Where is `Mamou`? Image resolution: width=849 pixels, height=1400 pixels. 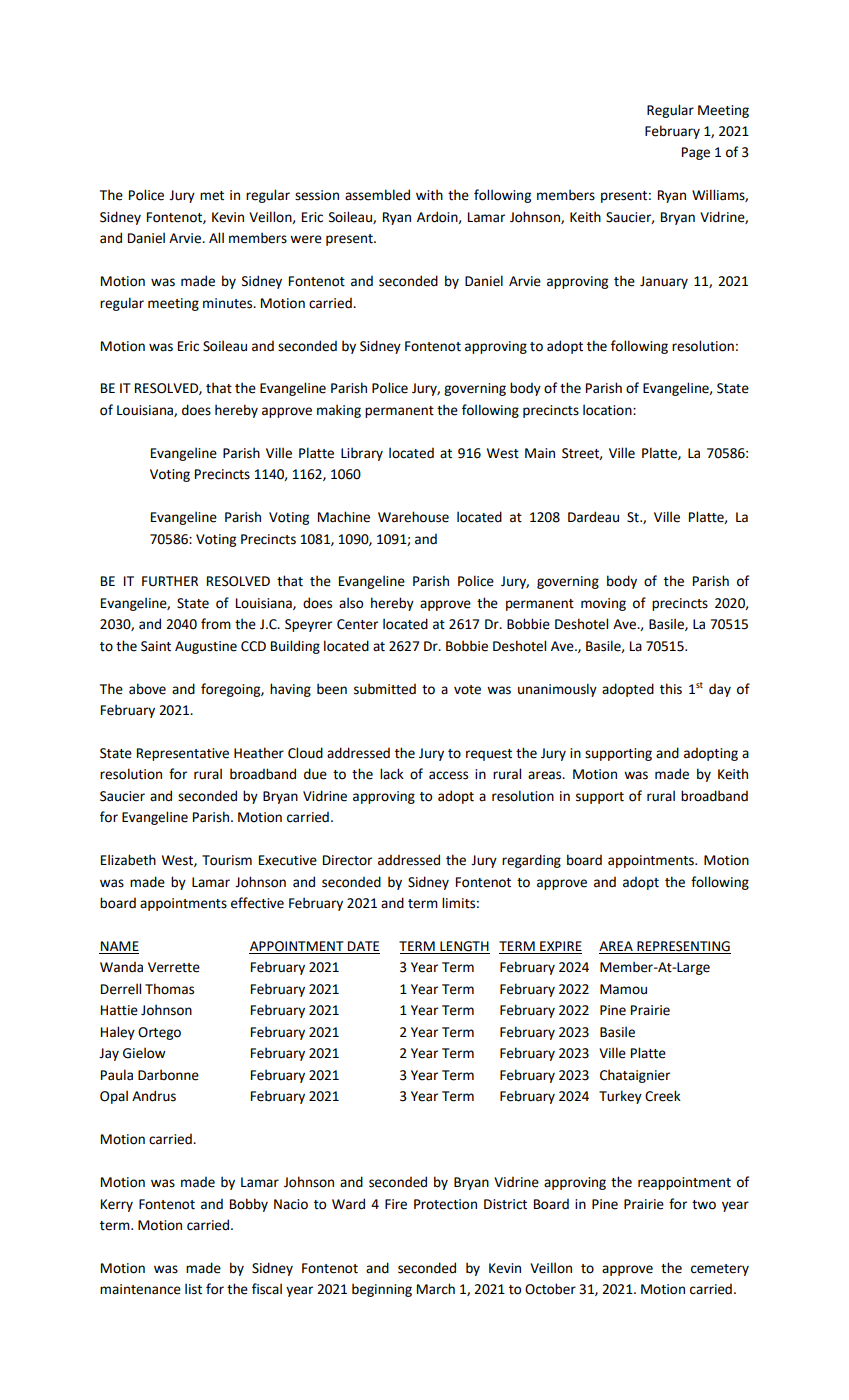
Mamou is located at coordinates (623, 989).
